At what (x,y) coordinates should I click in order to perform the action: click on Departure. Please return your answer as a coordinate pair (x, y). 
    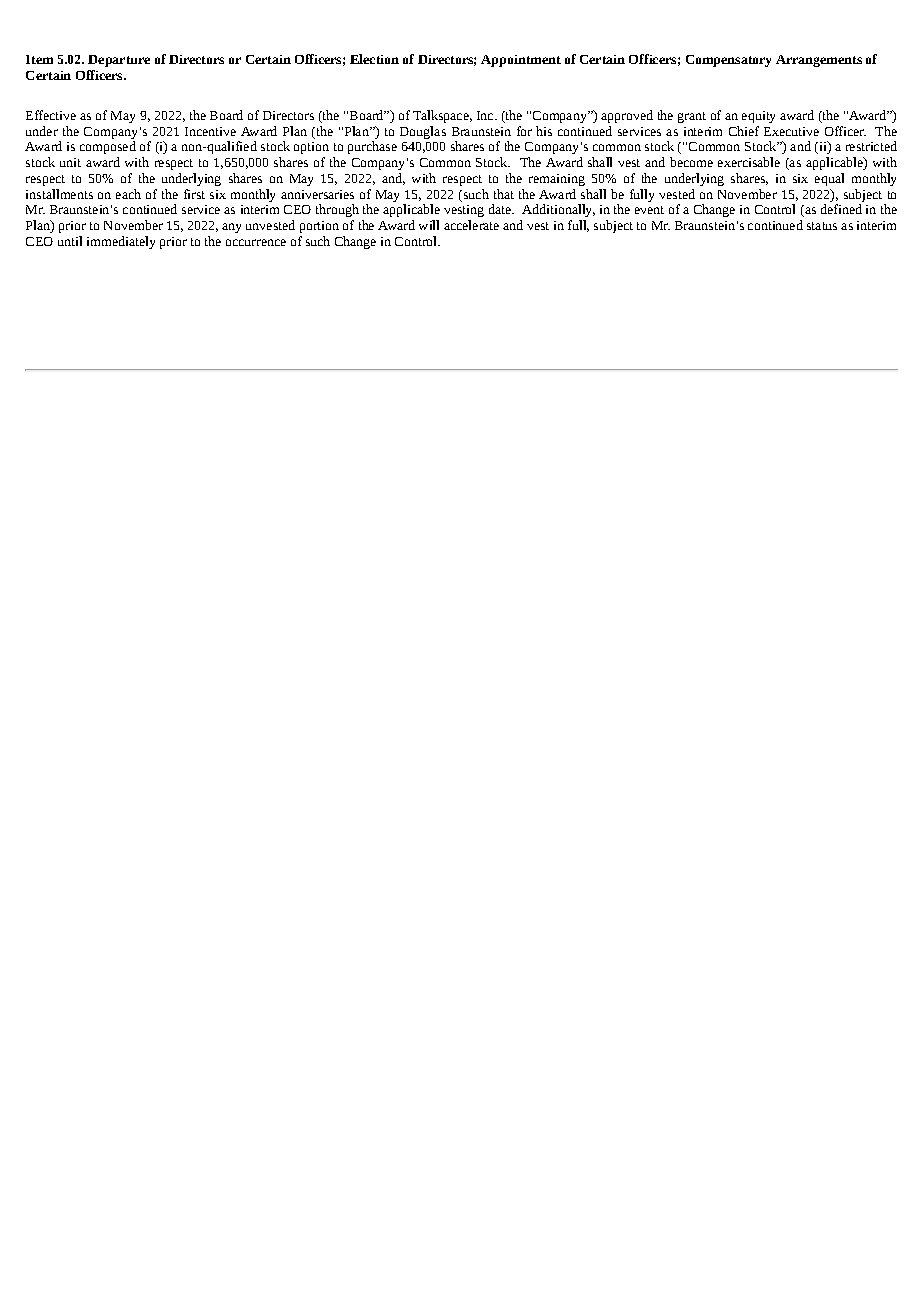
    Looking at the image, I should click on (119, 61).
